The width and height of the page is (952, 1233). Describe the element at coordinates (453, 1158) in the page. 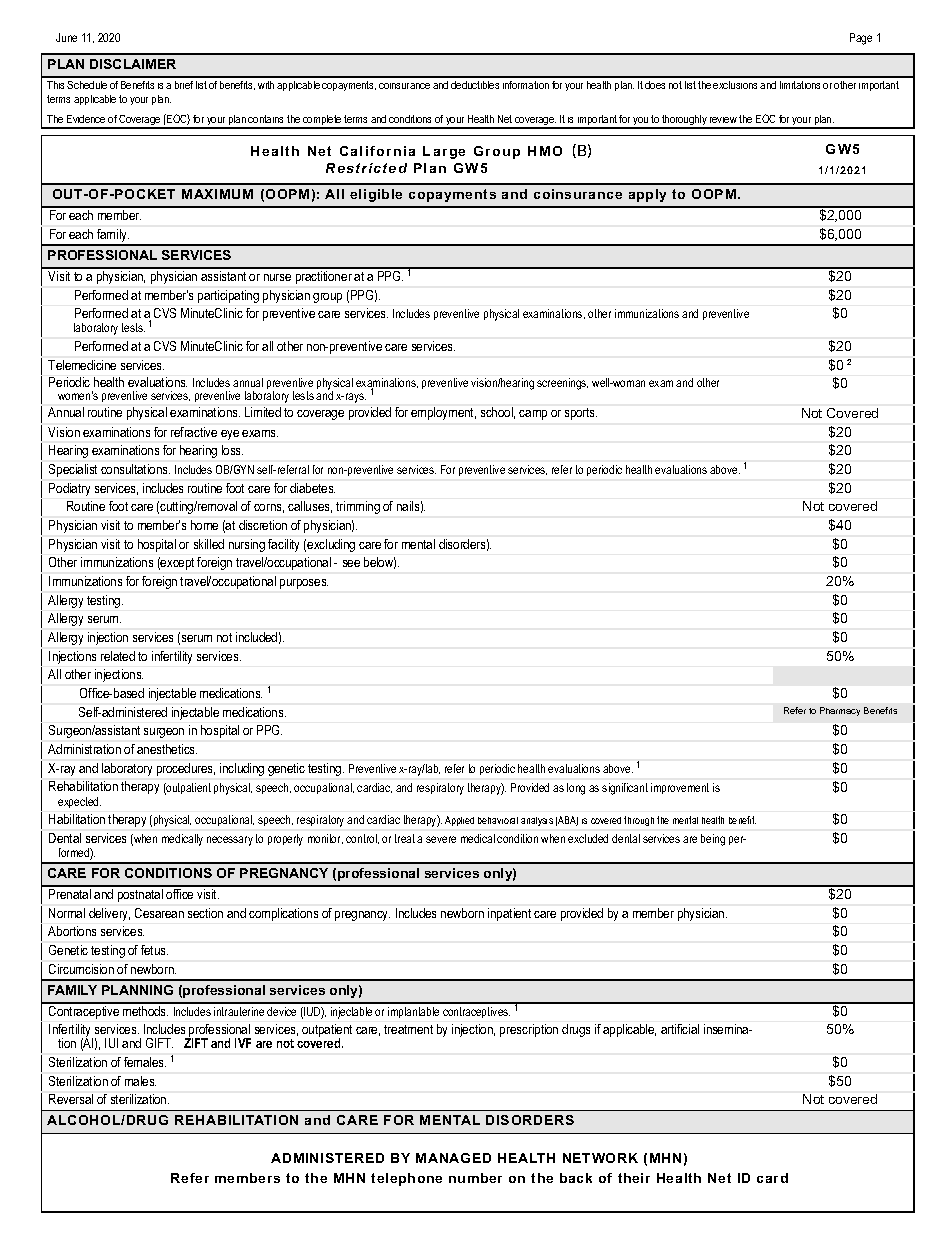

I see `MANAGED` at that location.
